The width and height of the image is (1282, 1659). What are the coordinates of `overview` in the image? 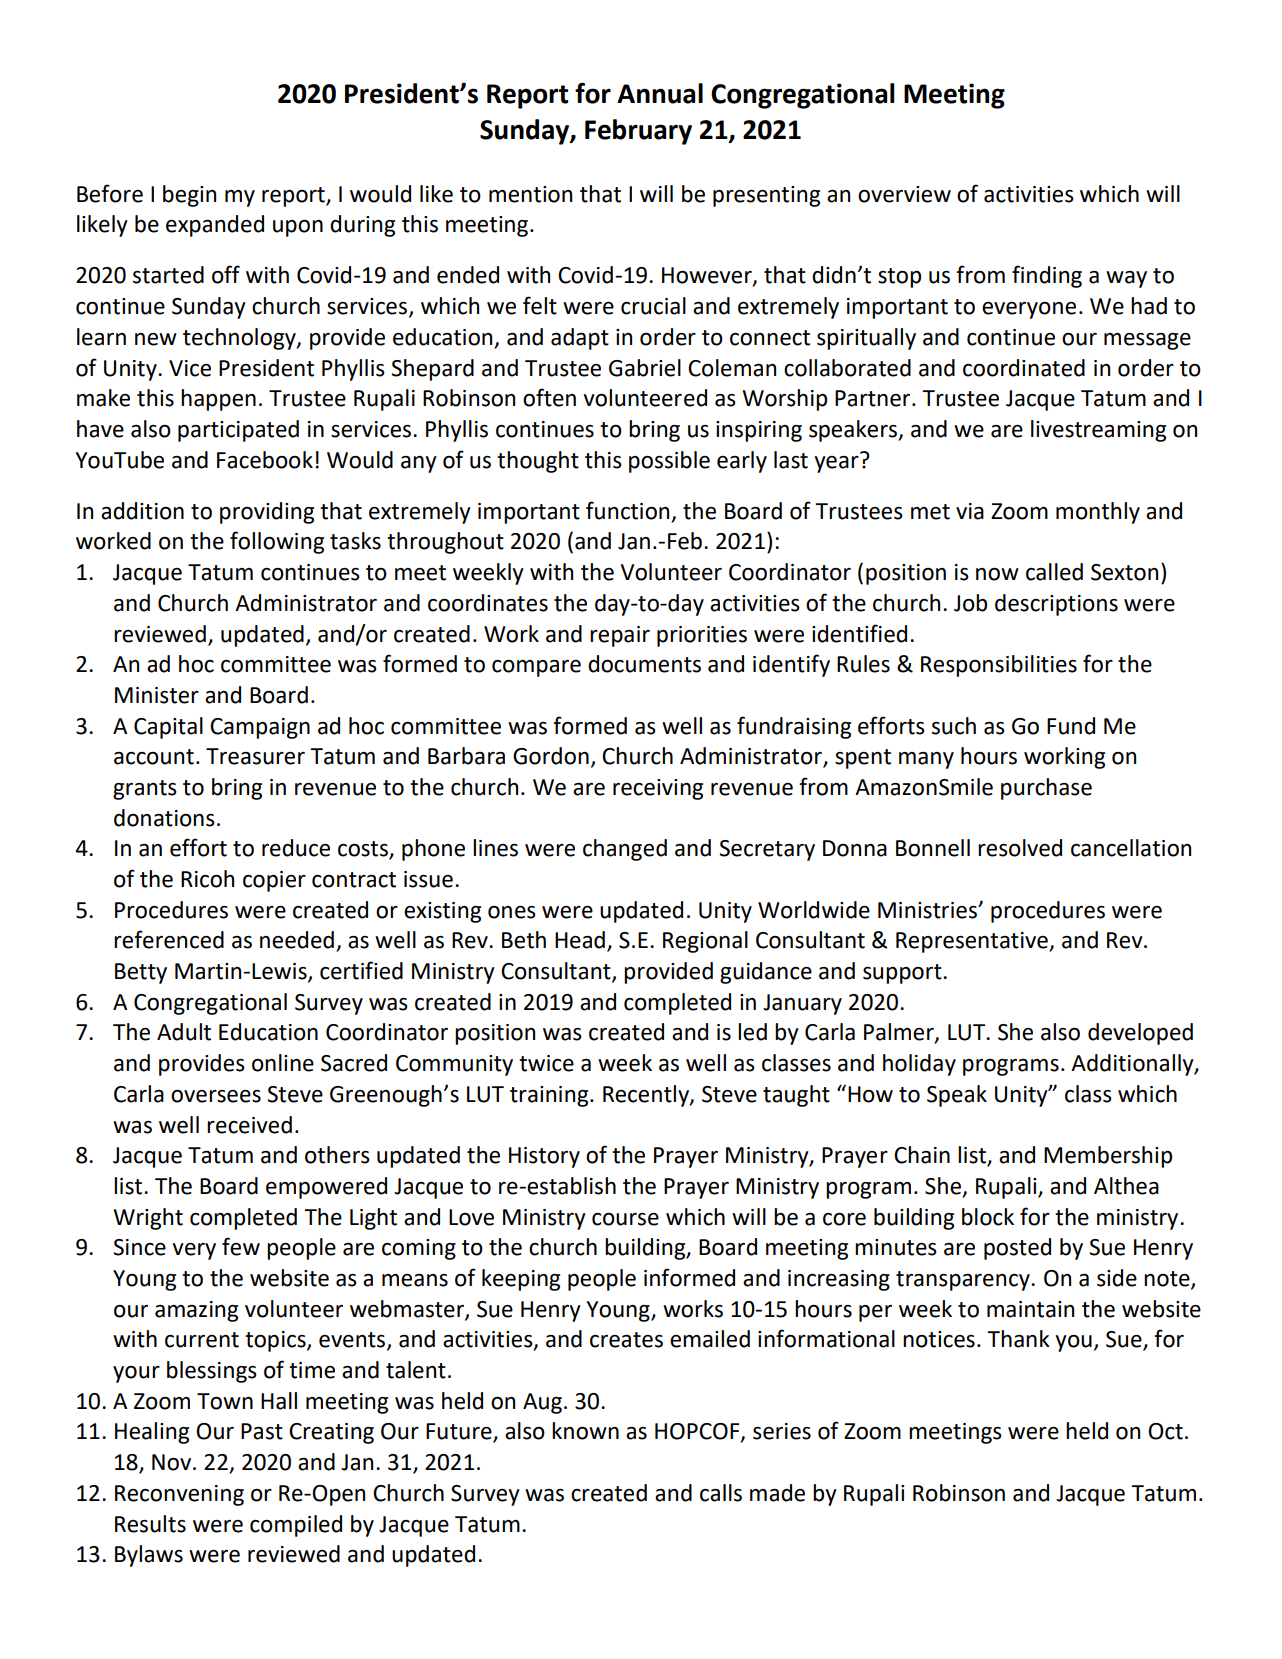 It's located at (904, 194).
